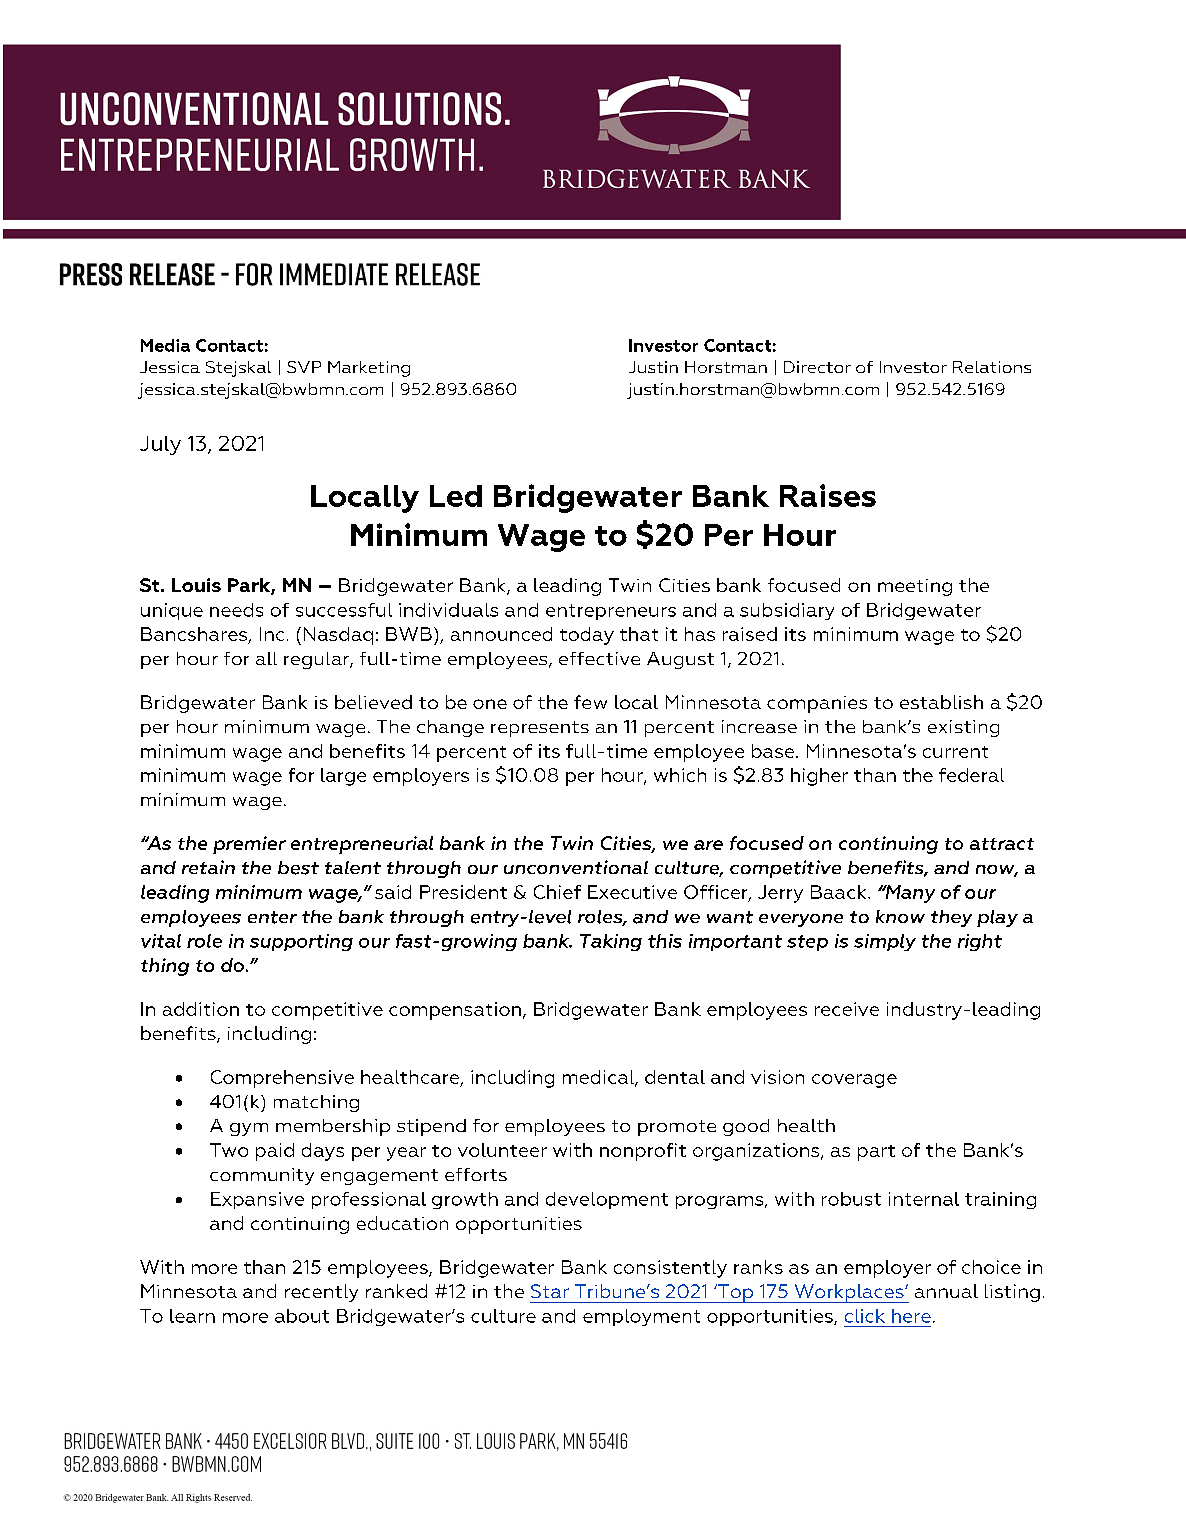 Image resolution: width=1186 pixels, height=1534 pixels. Describe the element at coordinates (304, 367) in the document. I see `SVP` at that location.
